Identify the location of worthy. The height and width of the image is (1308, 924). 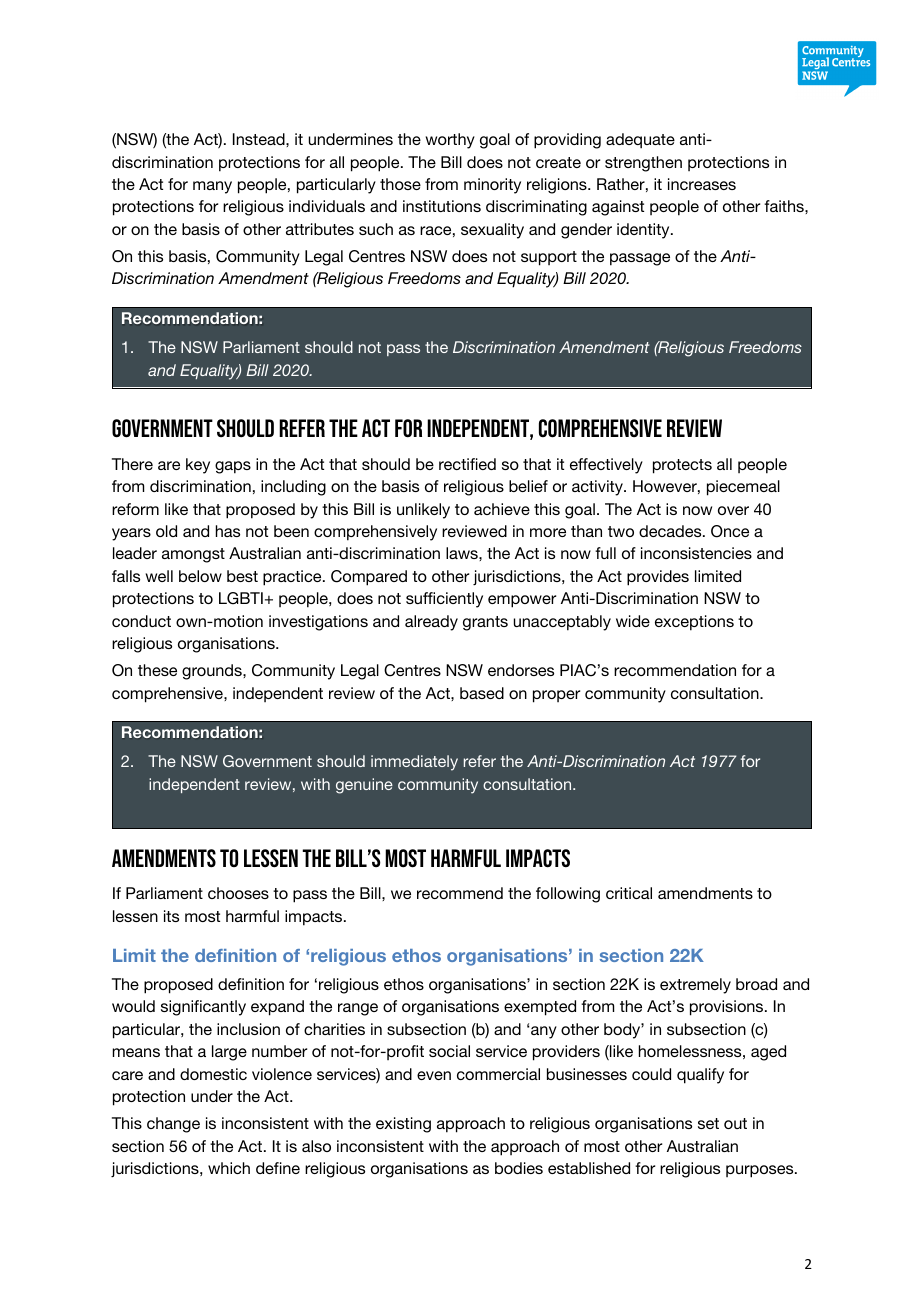
(450, 141).
